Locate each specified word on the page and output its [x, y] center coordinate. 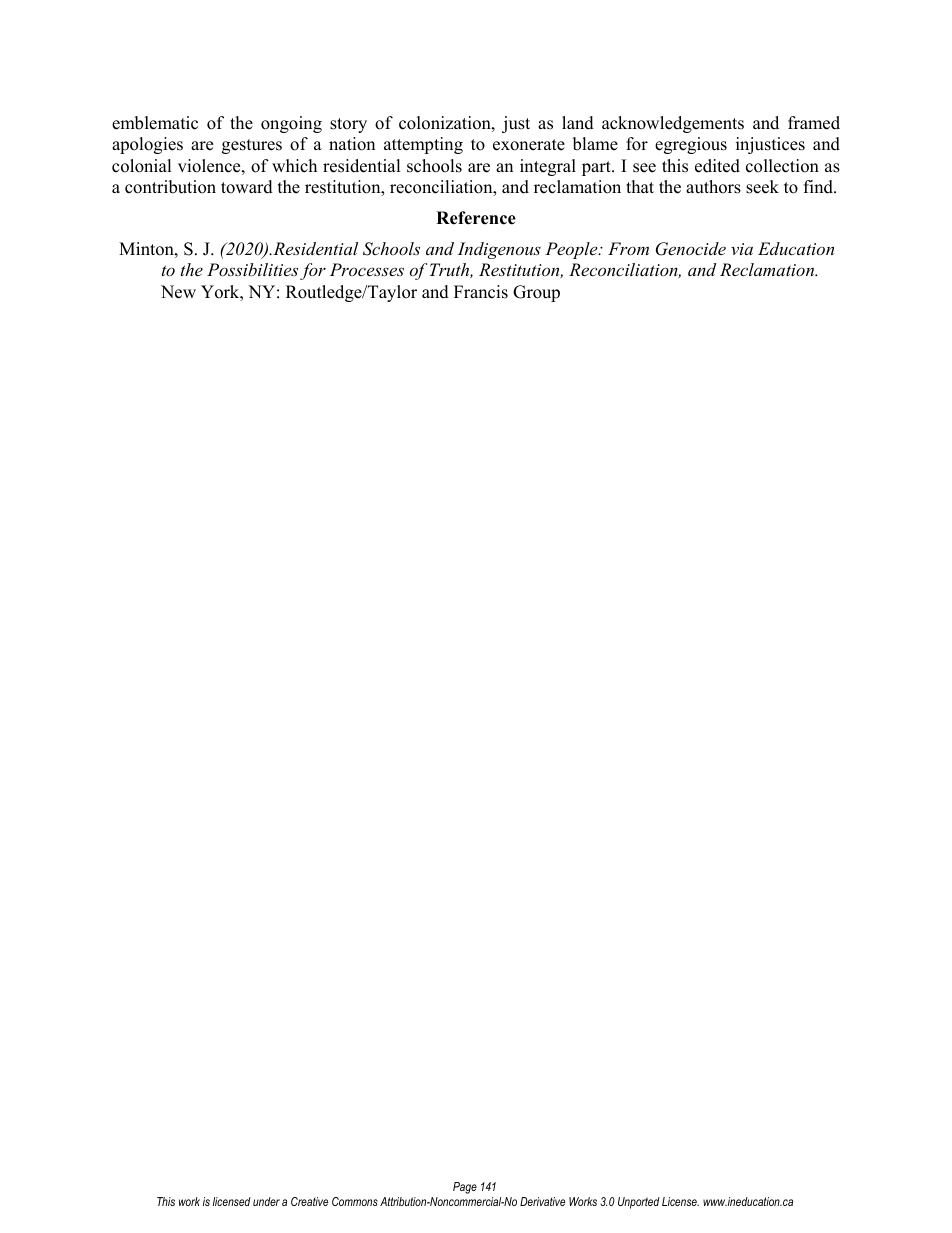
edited [717, 166]
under [266, 1201]
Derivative [542, 1201]
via [742, 249]
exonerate [529, 145]
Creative [309, 1201]
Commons [355, 1201]
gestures [252, 146]
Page [465, 1188]
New [178, 292]
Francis [481, 292]
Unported [639, 1203]
